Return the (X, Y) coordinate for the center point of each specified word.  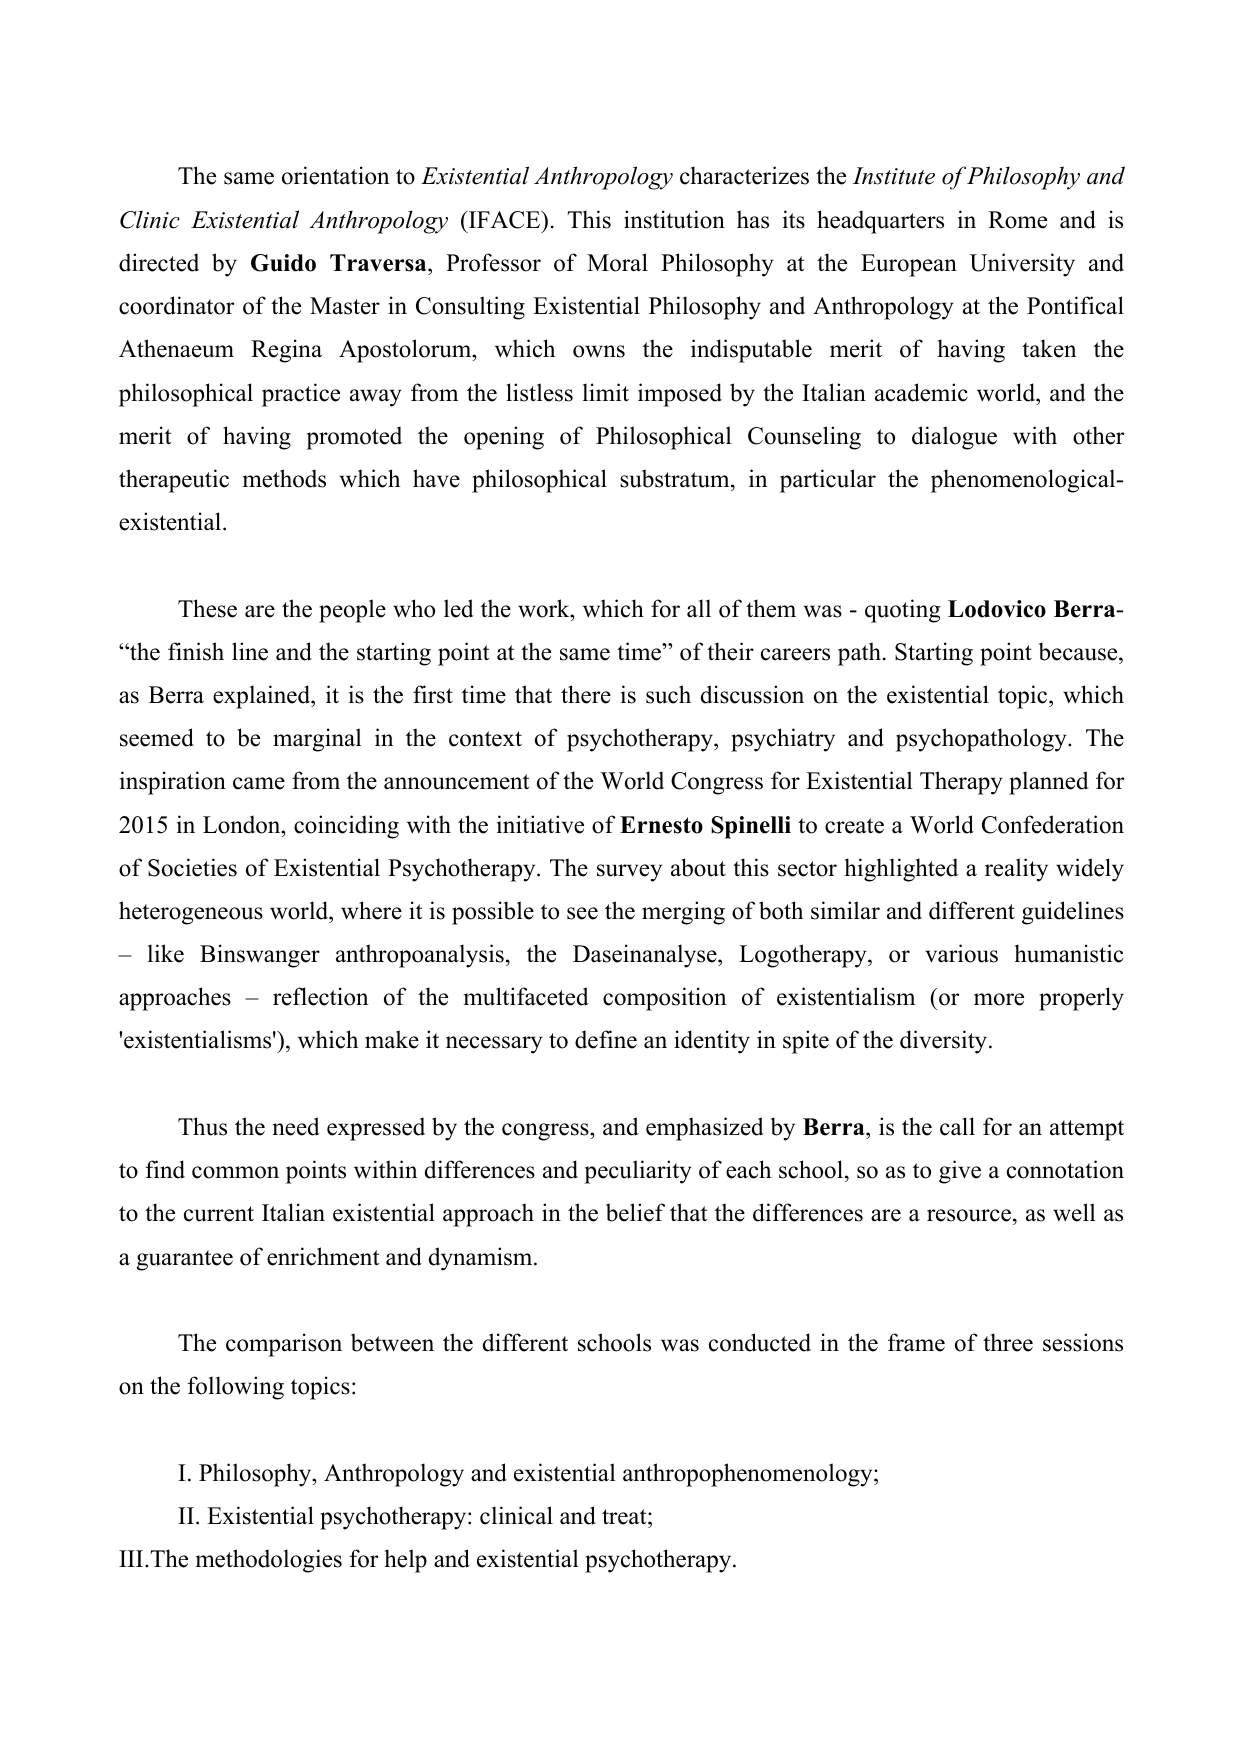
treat (625, 1517)
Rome (1017, 220)
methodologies (269, 1561)
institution (674, 219)
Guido (283, 263)
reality (1016, 870)
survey (629, 873)
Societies (192, 867)
